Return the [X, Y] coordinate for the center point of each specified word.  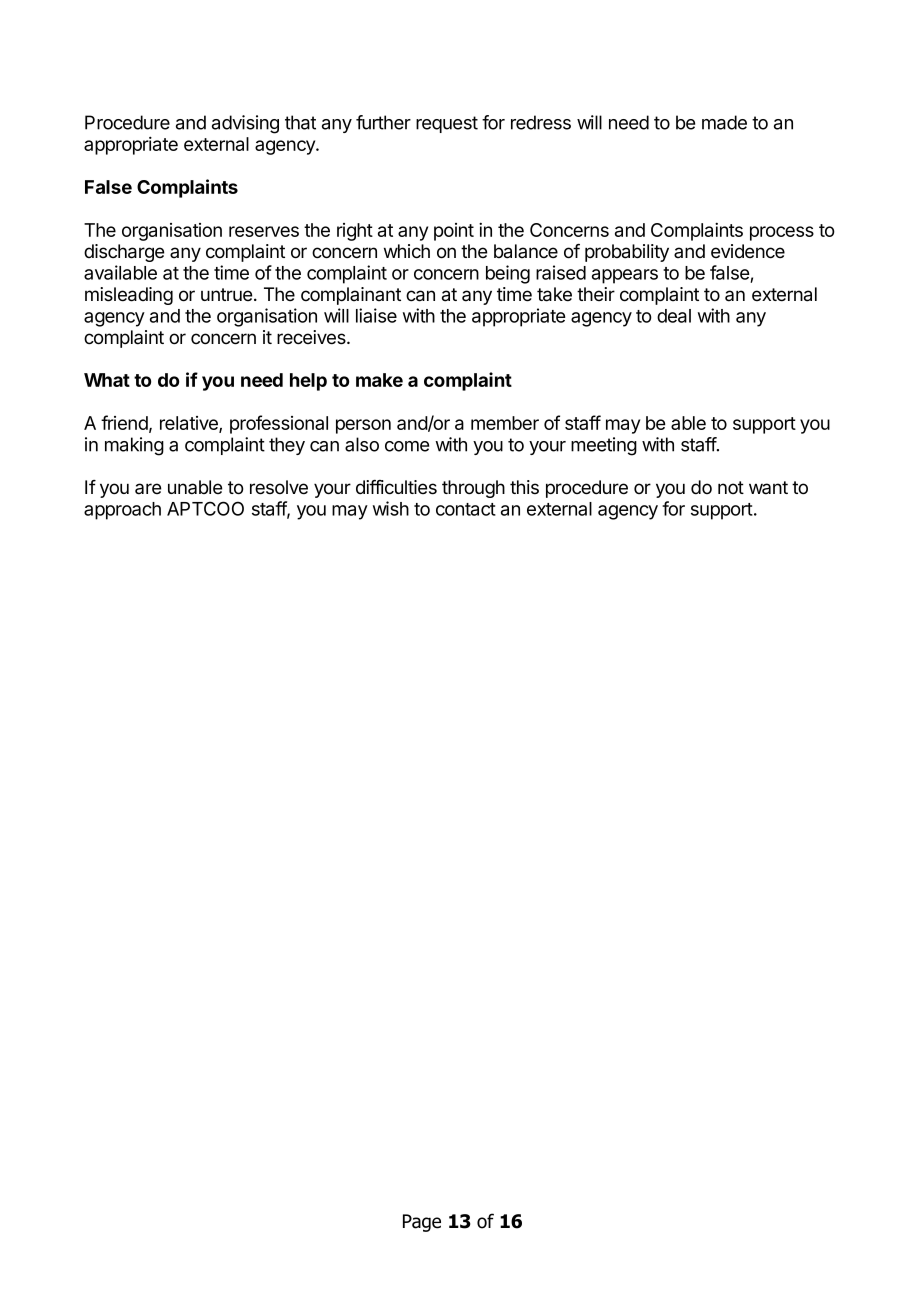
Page [422, 1223]
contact [466, 509]
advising [245, 124]
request [447, 124]
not [731, 487]
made [724, 122]
